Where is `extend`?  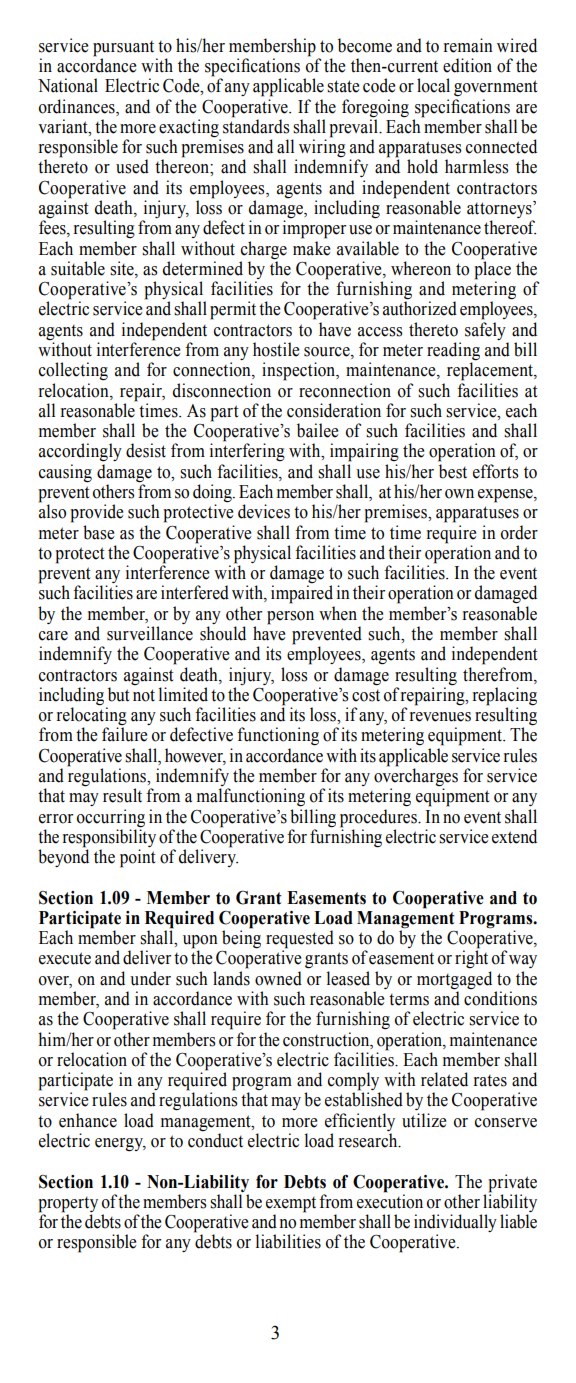 extend is located at coordinates (514, 836).
